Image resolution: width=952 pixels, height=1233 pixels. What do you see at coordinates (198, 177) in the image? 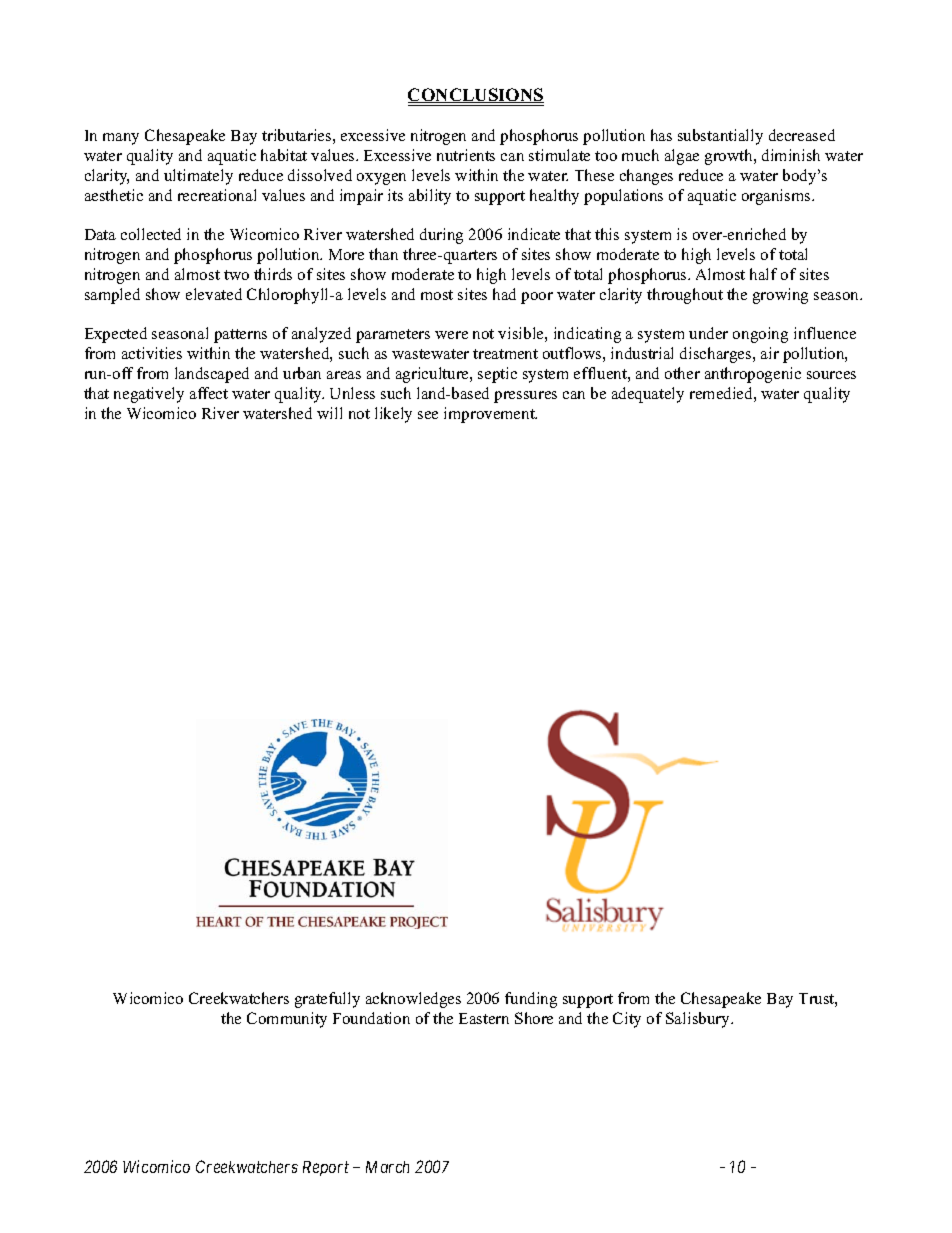
I see `ultimately` at bounding box center [198, 177].
